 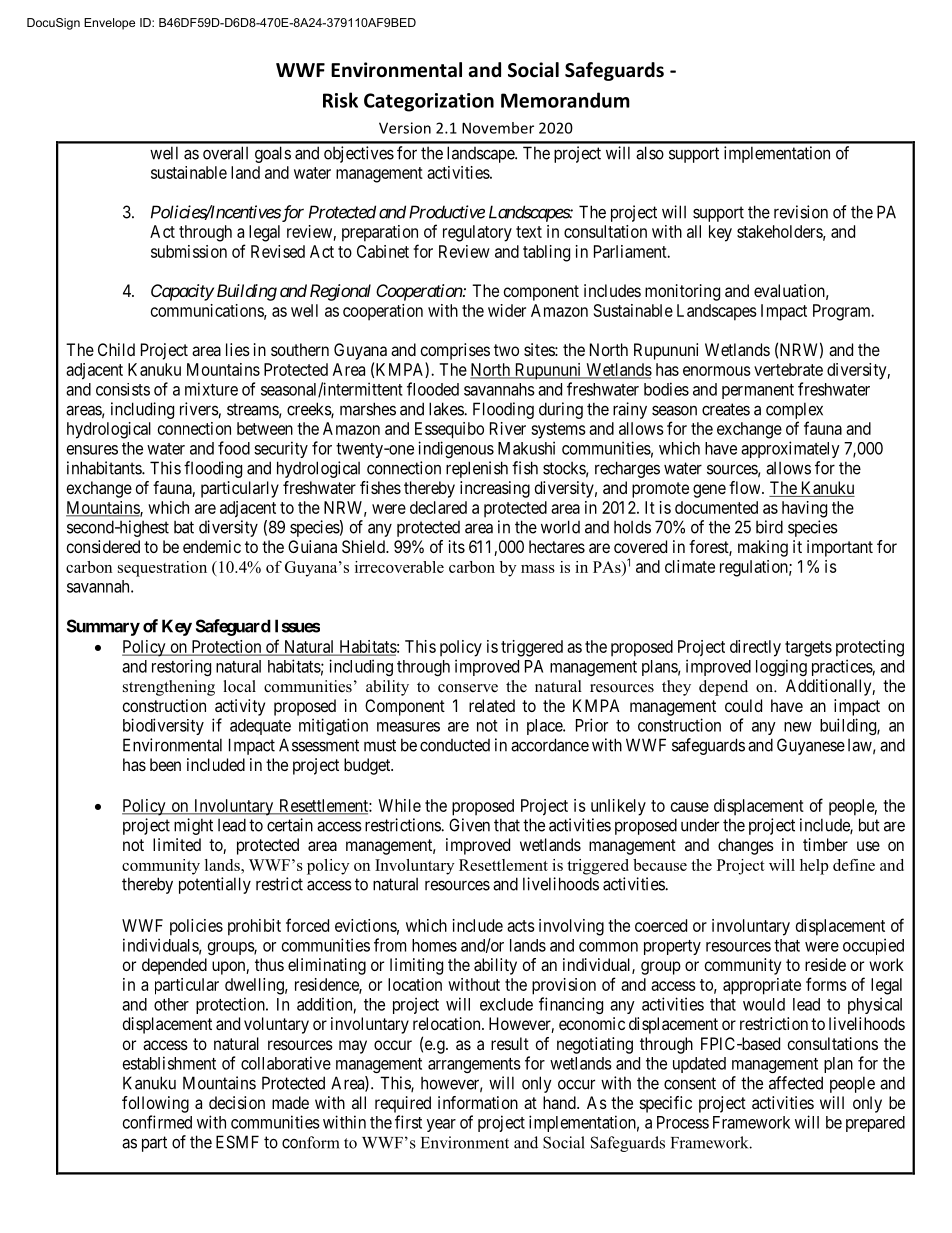 I want to click on information, so click(x=478, y=1102).
